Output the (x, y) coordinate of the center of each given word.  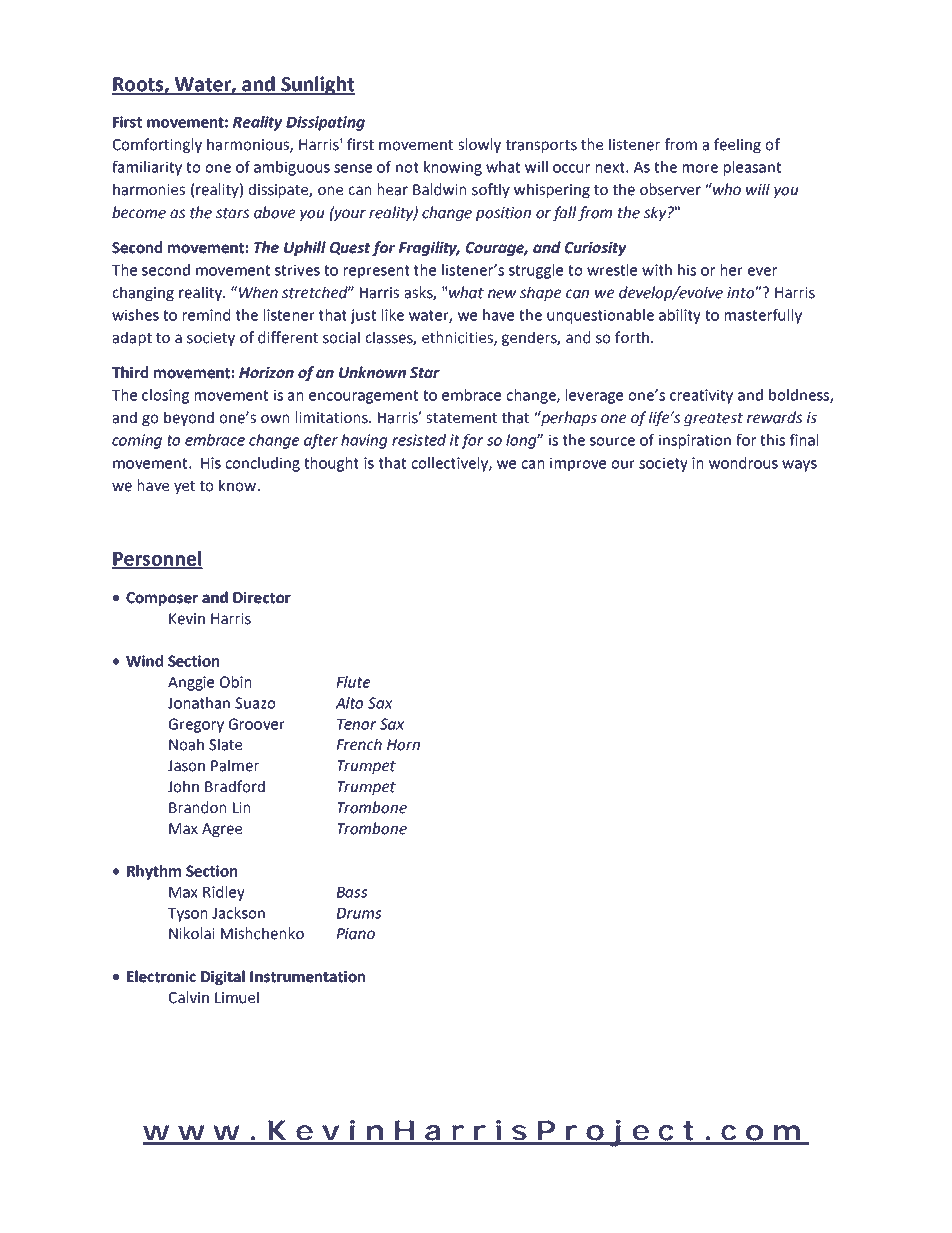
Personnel (157, 559)
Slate (225, 744)
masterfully (763, 316)
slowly (479, 145)
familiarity (147, 168)
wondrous (743, 463)
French (359, 744)
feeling (737, 145)
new (502, 294)
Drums (359, 913)
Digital (223, 977)
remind (206, 315)
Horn (403, 745)
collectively (450, 464)
